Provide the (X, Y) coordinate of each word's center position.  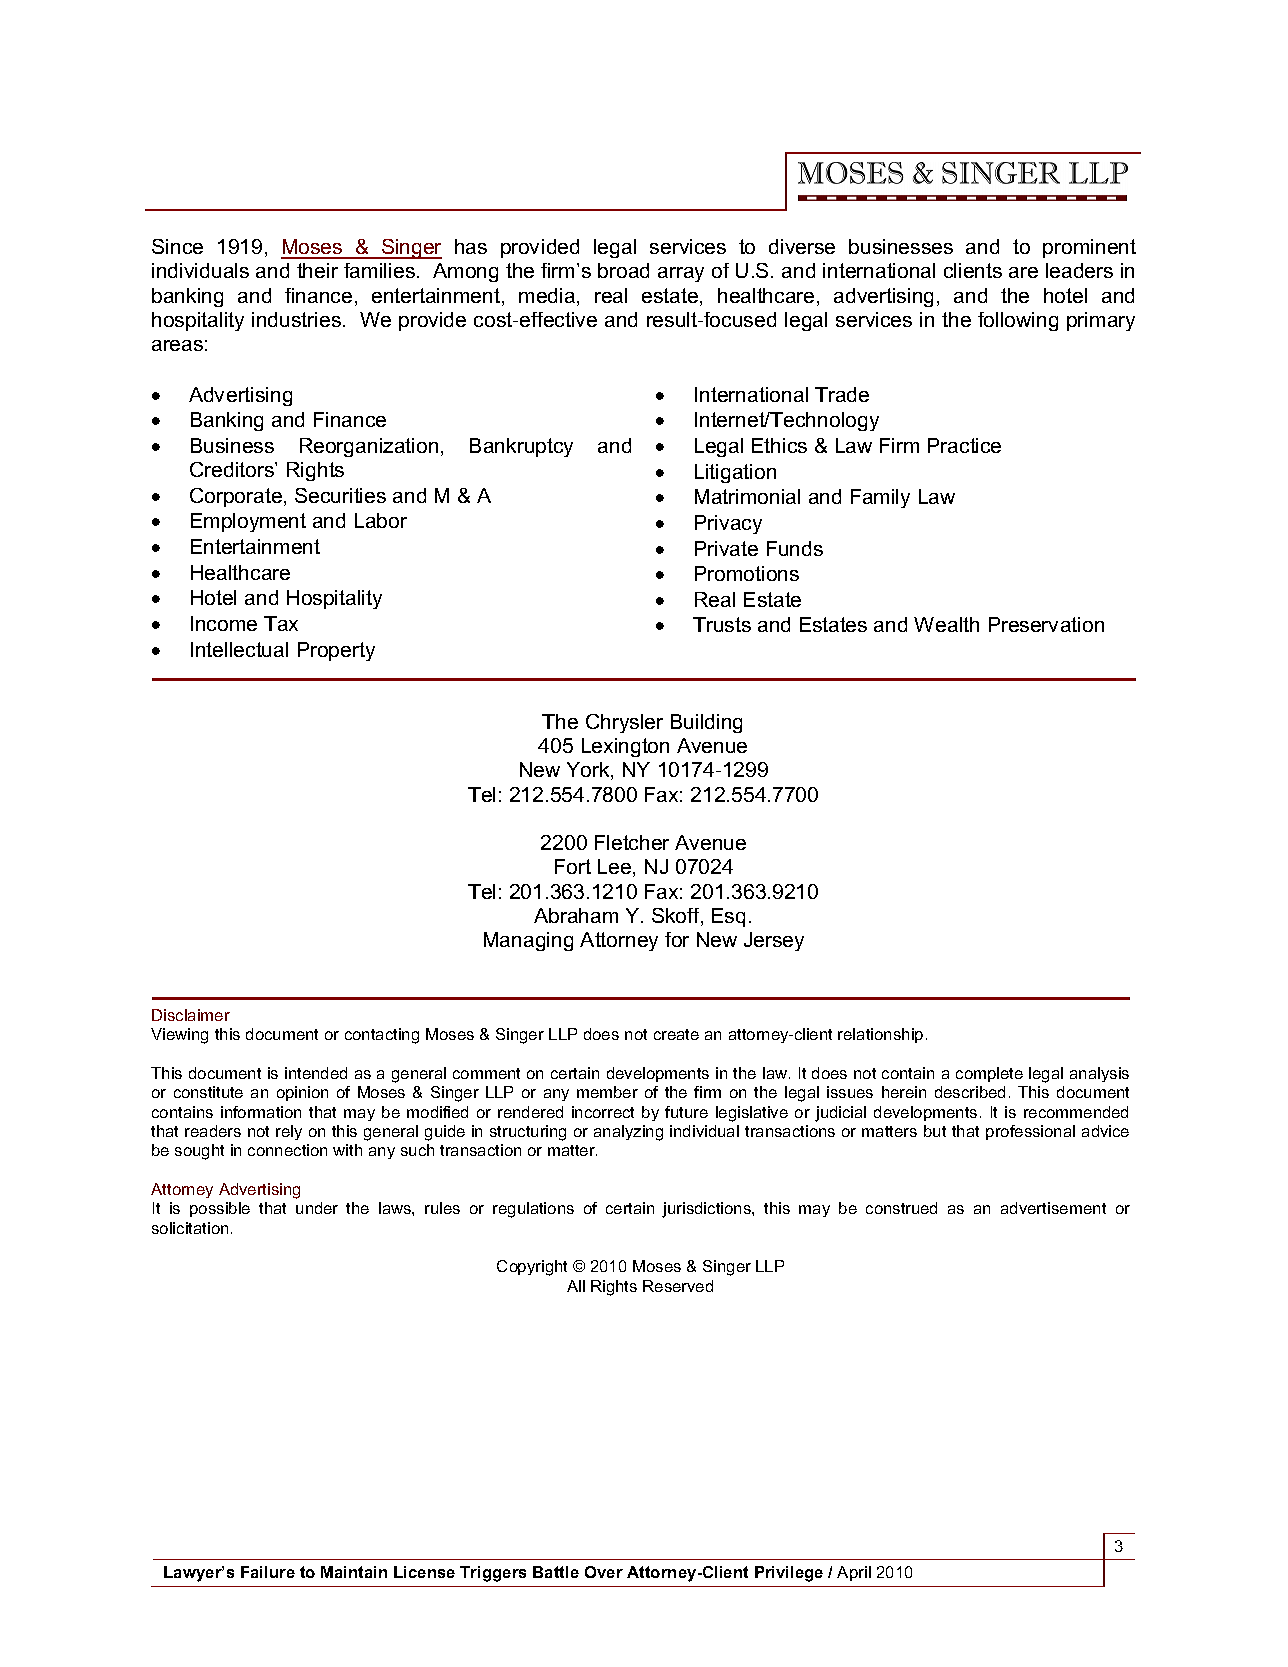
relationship (880, 1035)
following (1018, 321)
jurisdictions (707, 1210)
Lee (616, 868)
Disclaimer (191, 1015)
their (317, 270)
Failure (268, 1572)
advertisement (1053, 1208)
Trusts (722, 624)
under (317, 1208)
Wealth (946, 624)
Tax (281, 623)
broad (623, 270)
